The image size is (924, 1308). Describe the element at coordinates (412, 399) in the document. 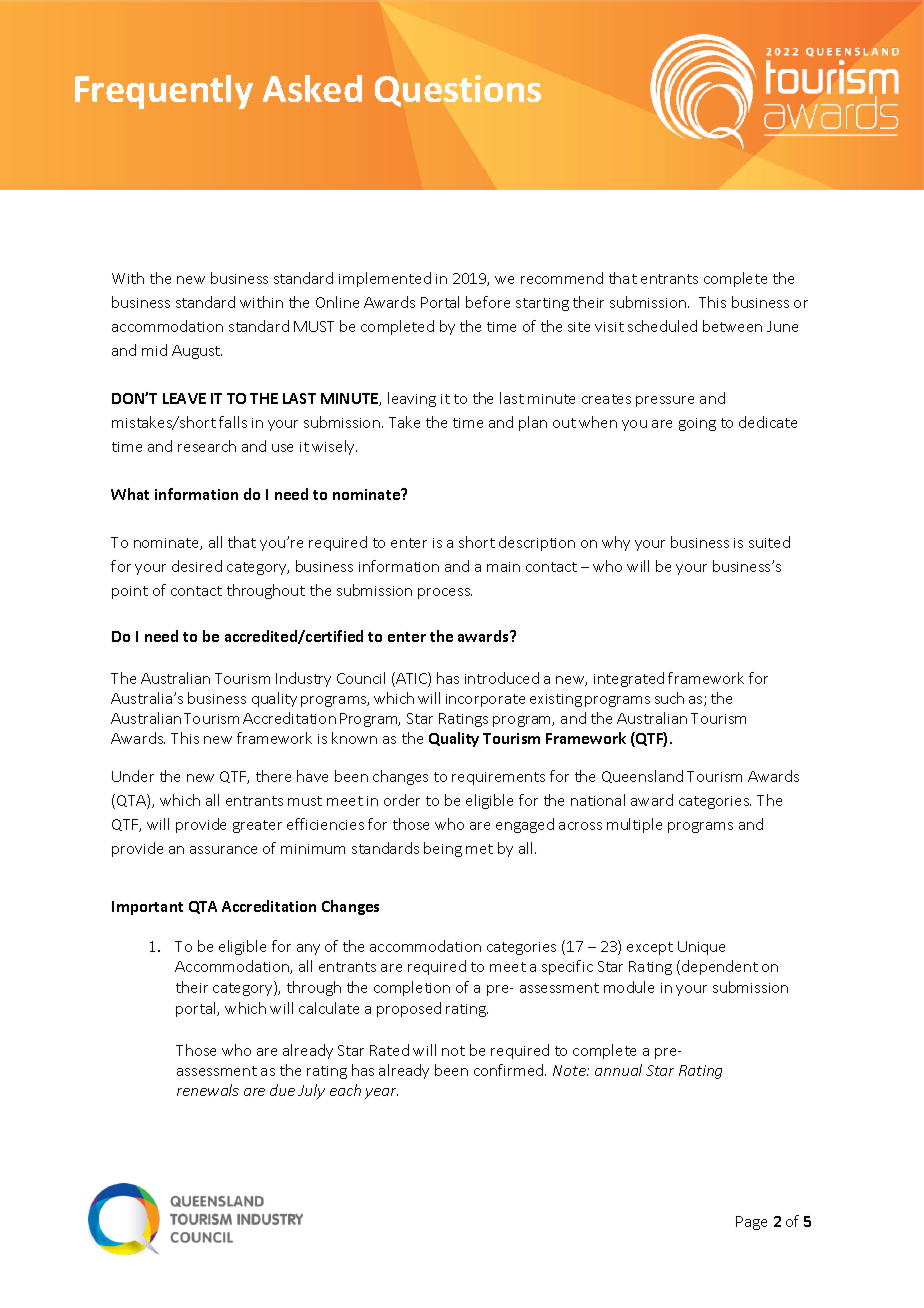

I see `leaving` at that location.
